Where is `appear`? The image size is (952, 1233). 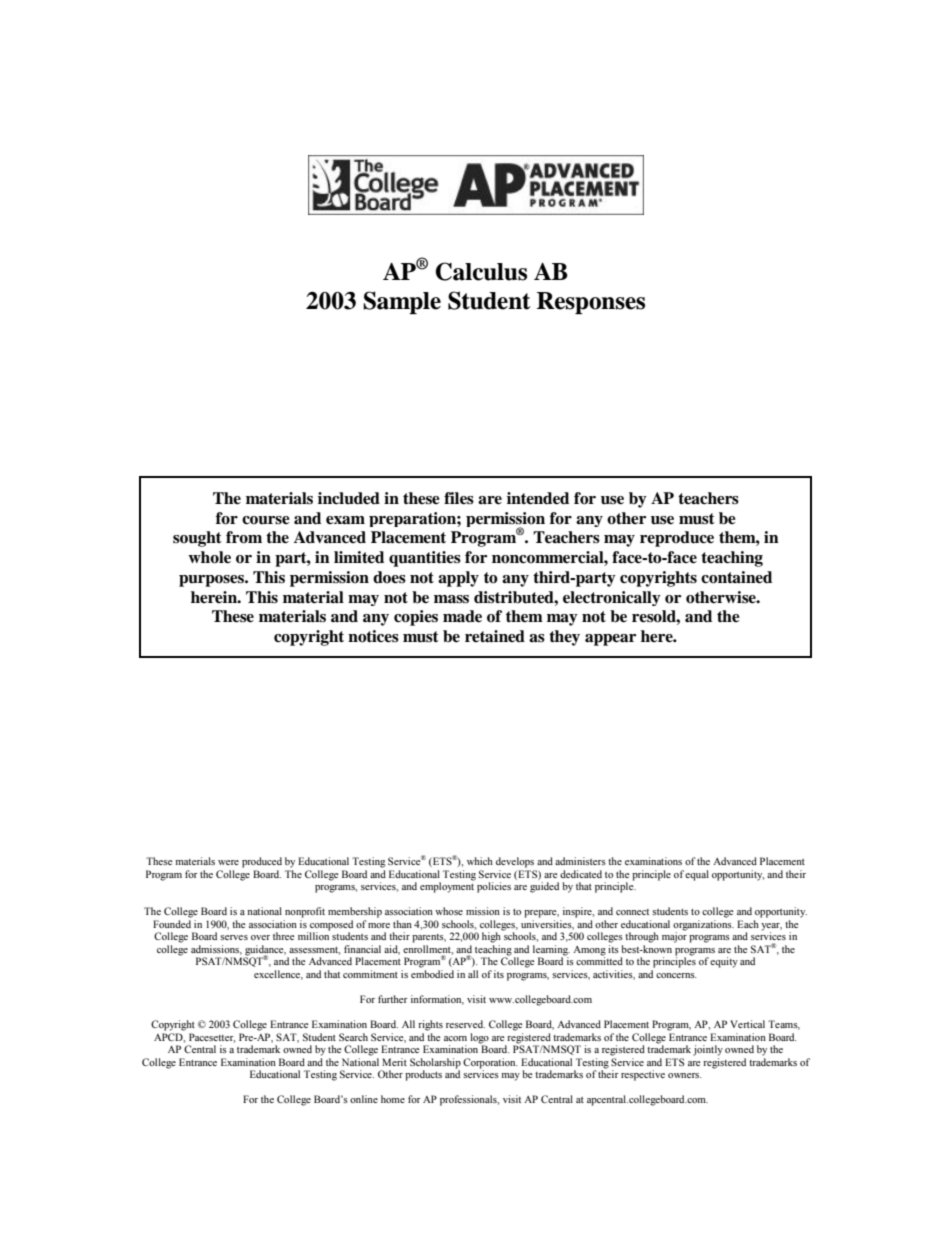 appear is located at coordinates (610, 640).
